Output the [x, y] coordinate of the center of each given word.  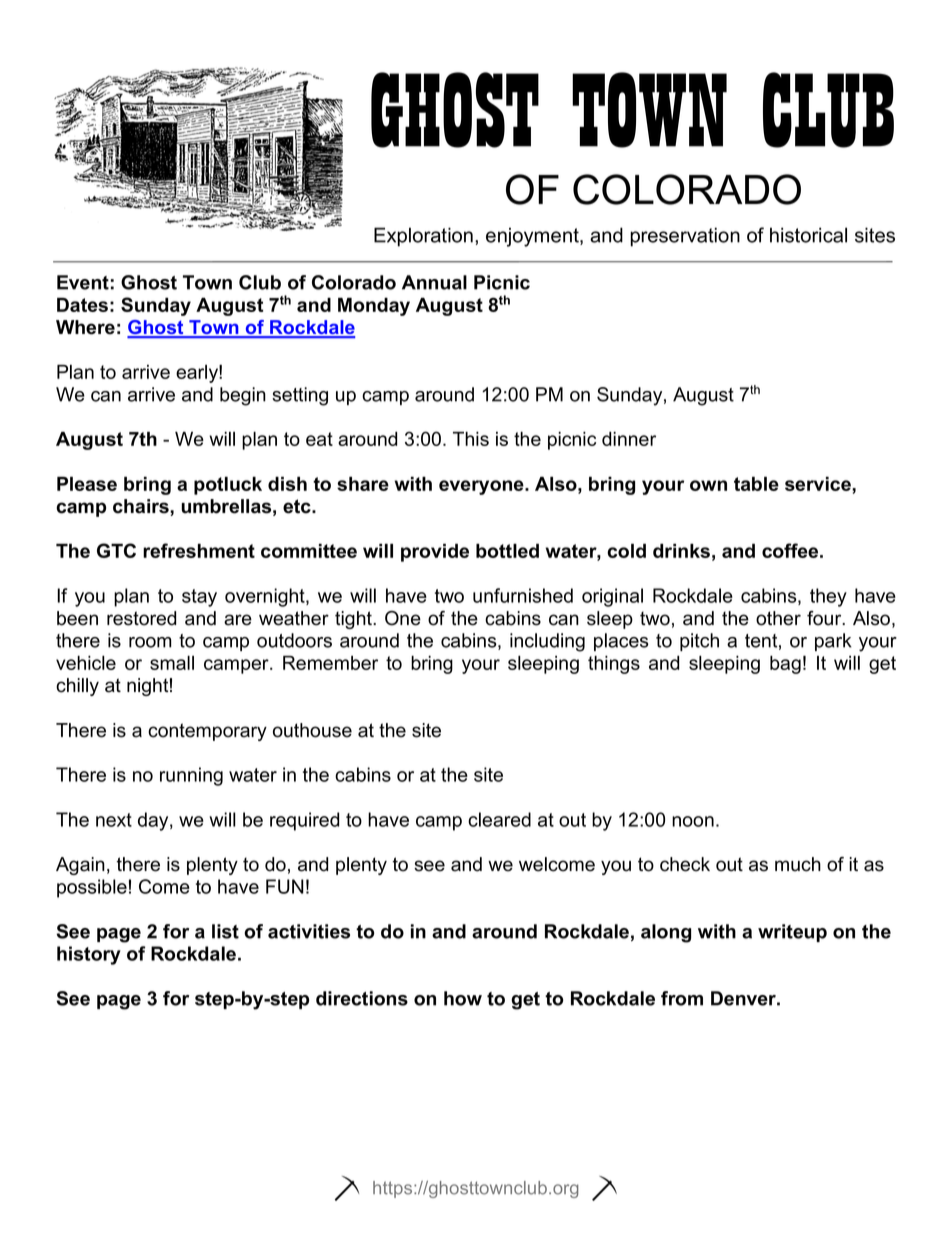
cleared [499, 819]
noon [693, 821]
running [191, 776]
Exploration [423, 237]
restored [141, 618]
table [756, 483]
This [471, 438]
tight [354, 620]
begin [243, 396]
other [778, 618]
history [89, 955]
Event [83, 282]
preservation [685, 237]
